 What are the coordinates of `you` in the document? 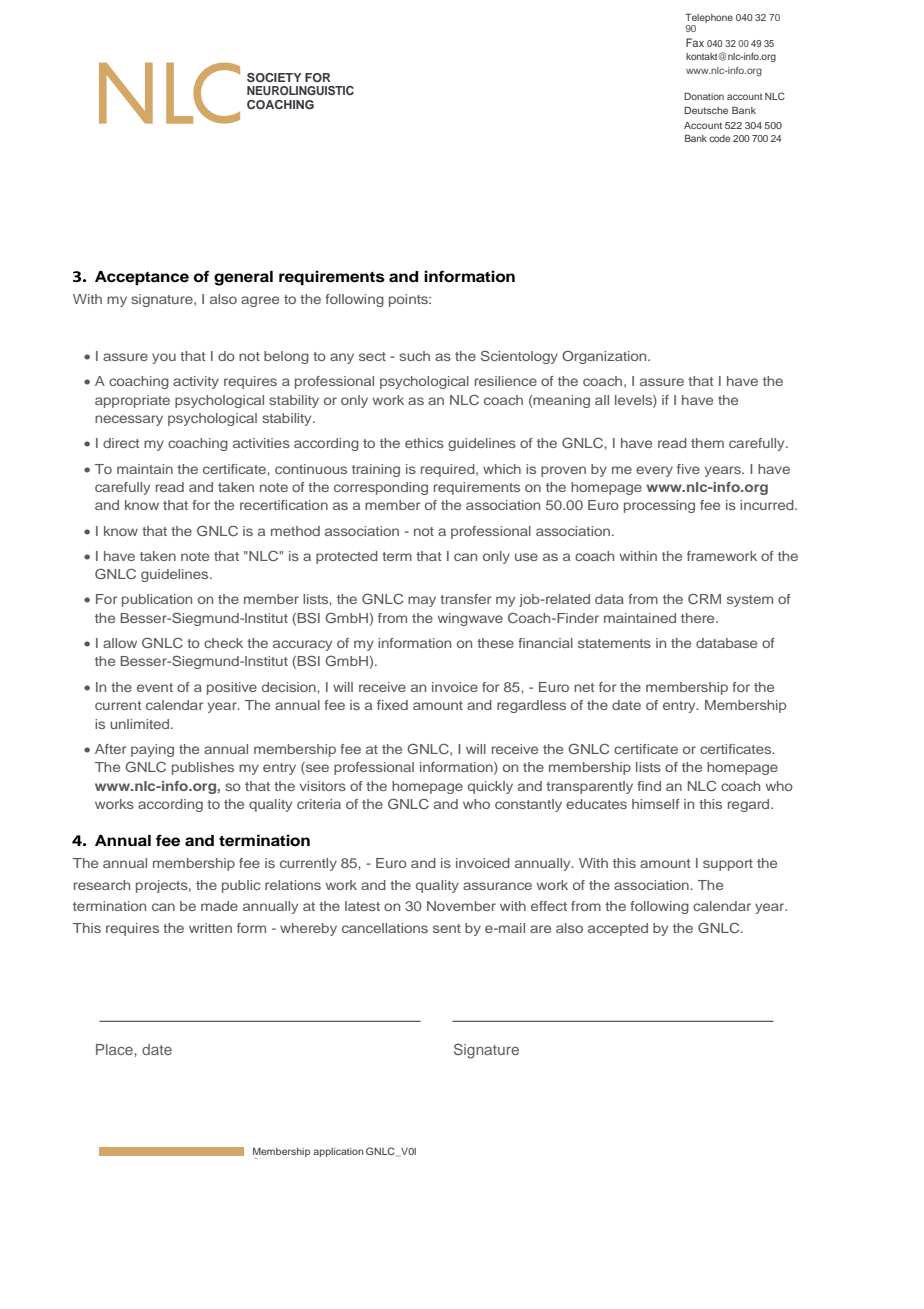 It's located at (164, 358).
